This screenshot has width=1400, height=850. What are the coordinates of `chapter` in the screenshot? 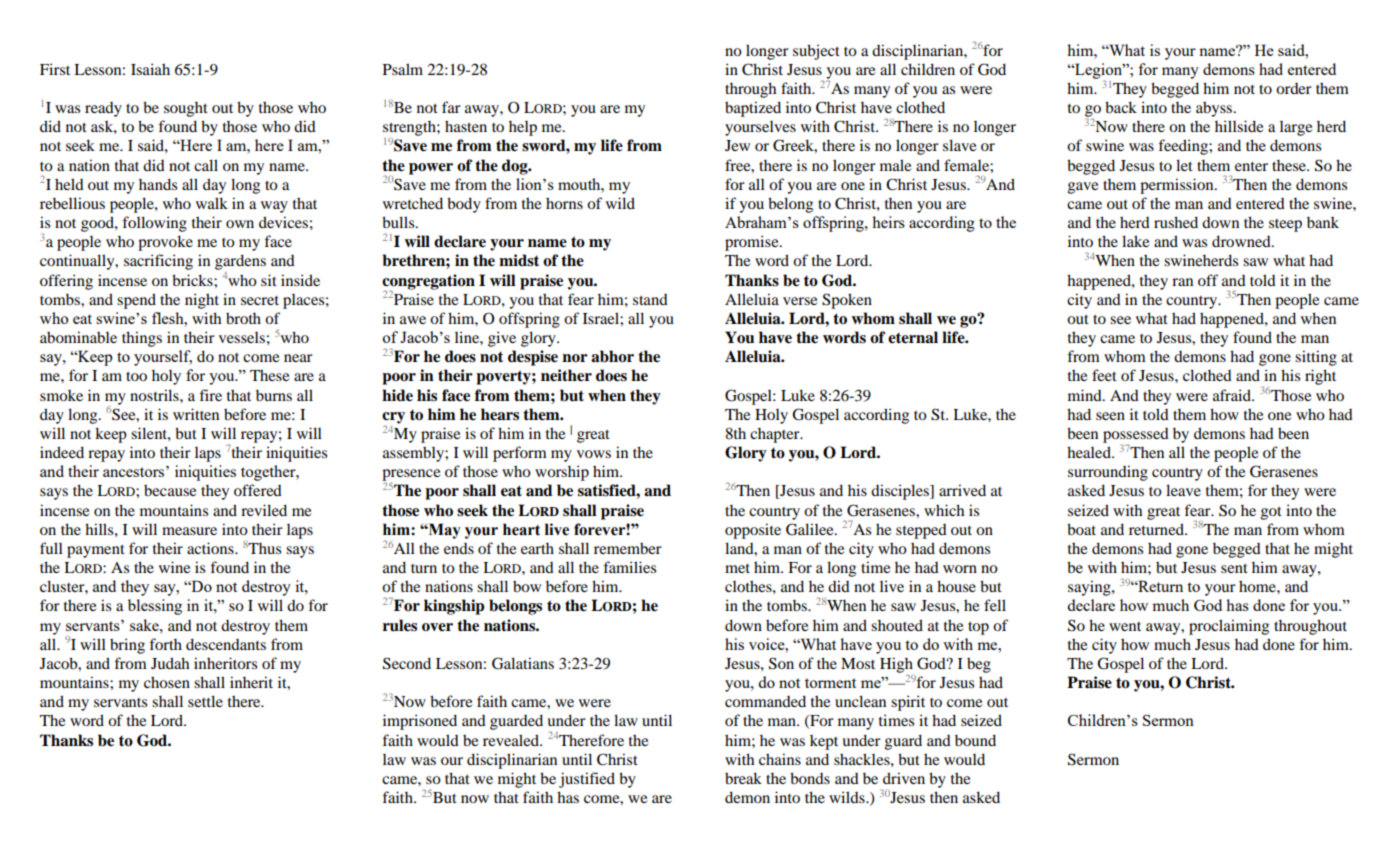 It's located at (776, 435).
